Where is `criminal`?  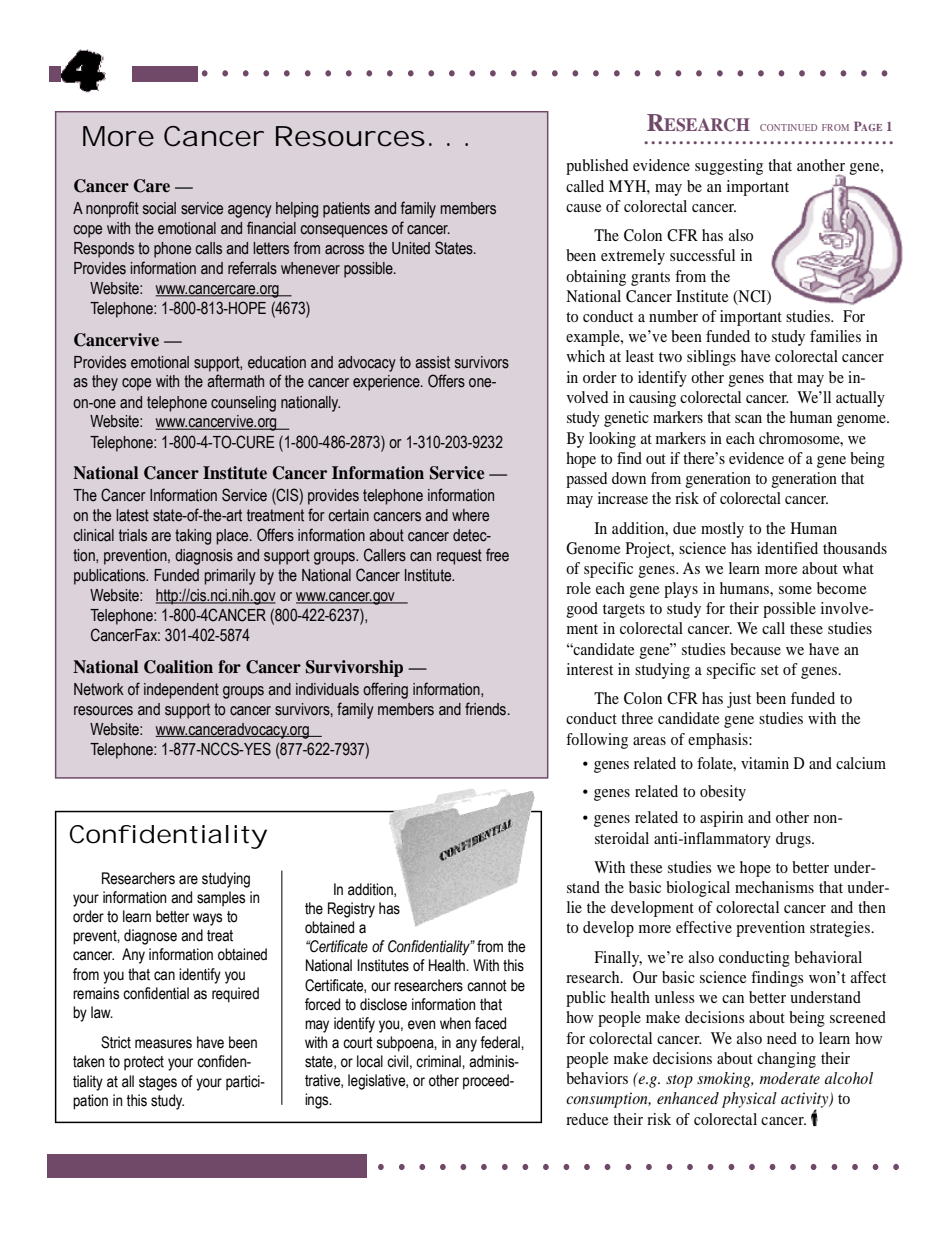
criminal is located at coordinates (439, 1061).
